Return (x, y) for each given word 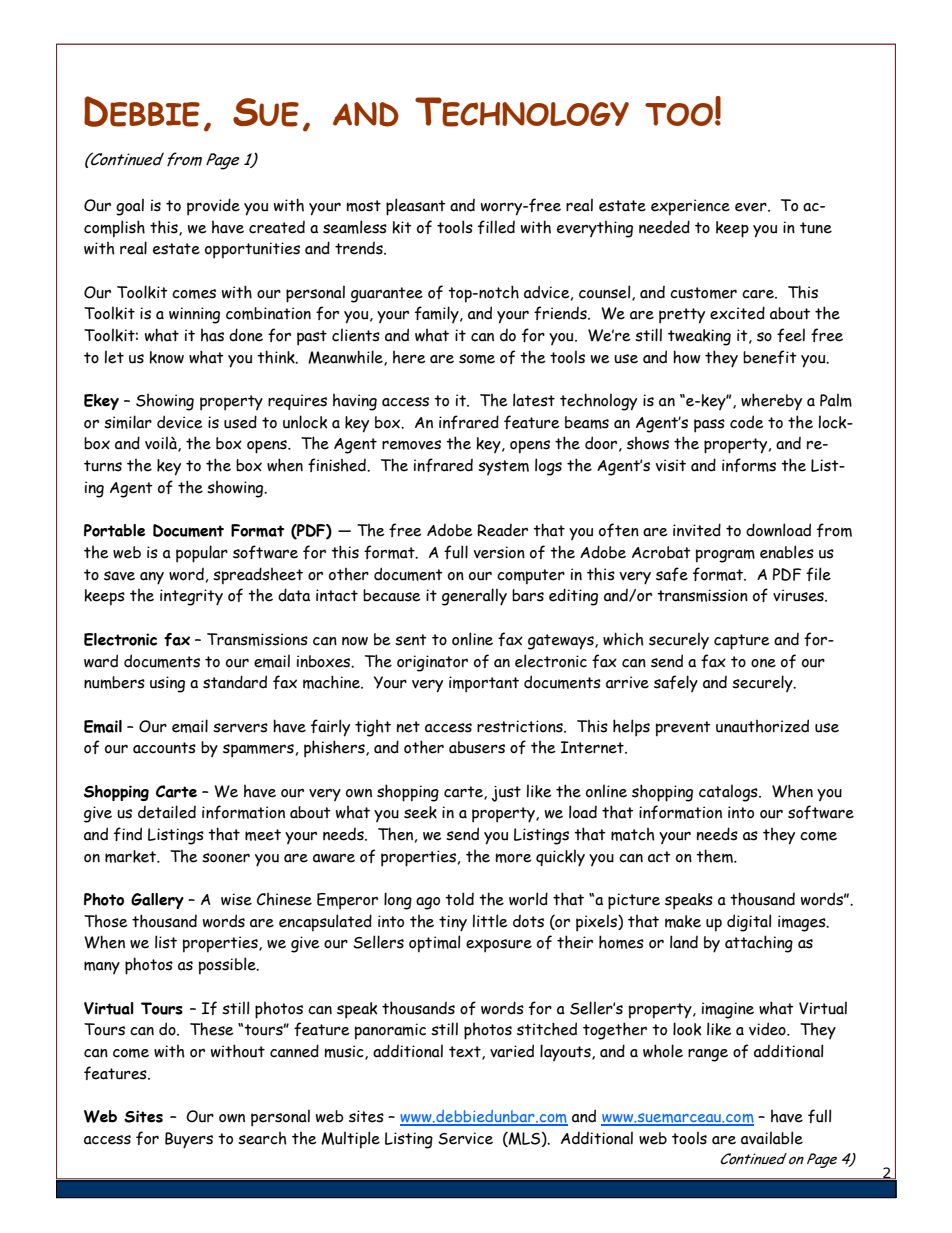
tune (816, 228)
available (772, 1138)
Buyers (189, 1140)
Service (465, 1138)
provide (213, 207)
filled (496, 227)
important (484, 684)
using (167, 684)
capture (742, 642)
